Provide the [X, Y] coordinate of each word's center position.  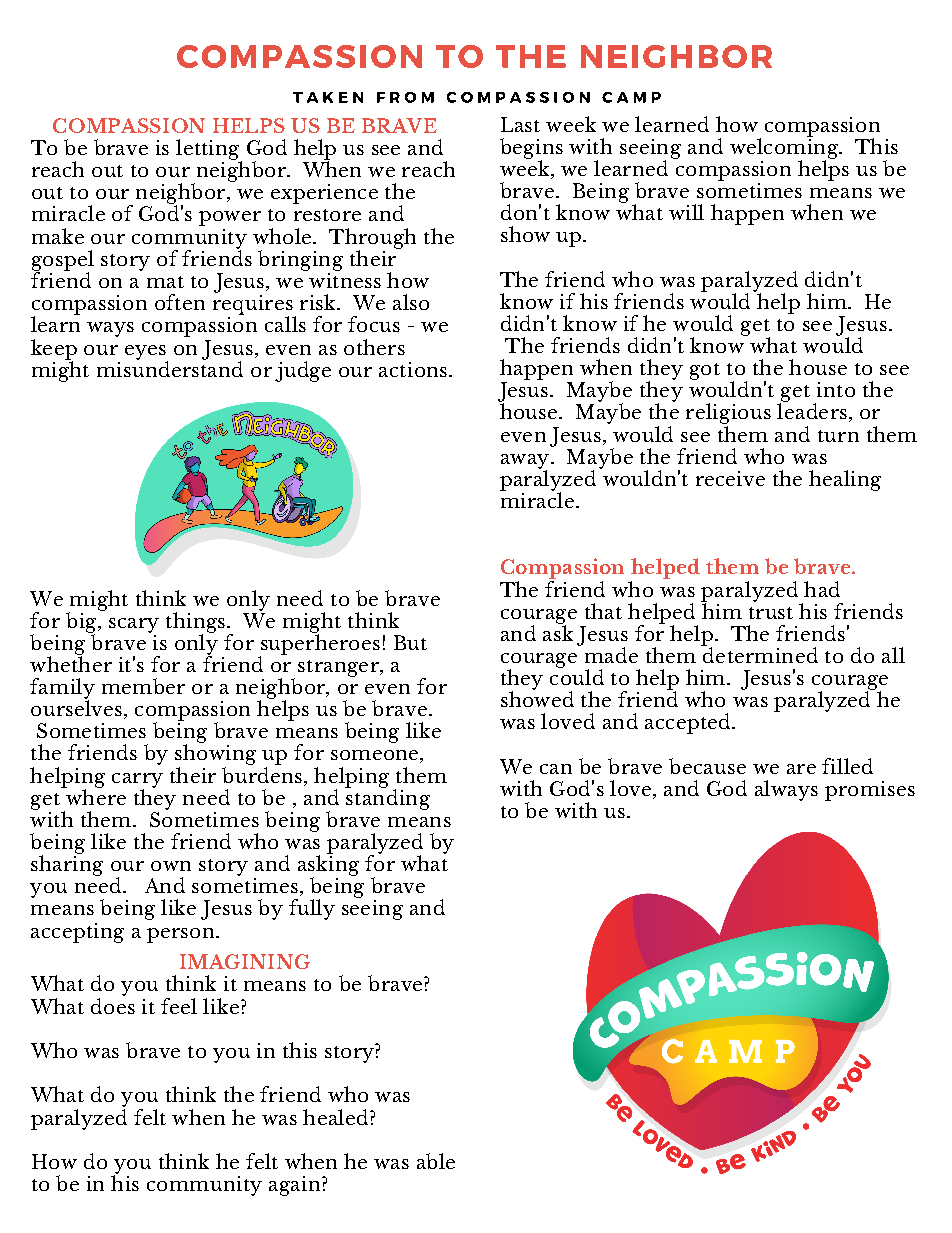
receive [730, 478]
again [296, 1186]
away [526, 462]
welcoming [785, 148]
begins [531, 149]
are [801, 769]
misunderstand [170, 368]
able [436, 1161]
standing [387, 798]
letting [209, 150]
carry [137, 781]
